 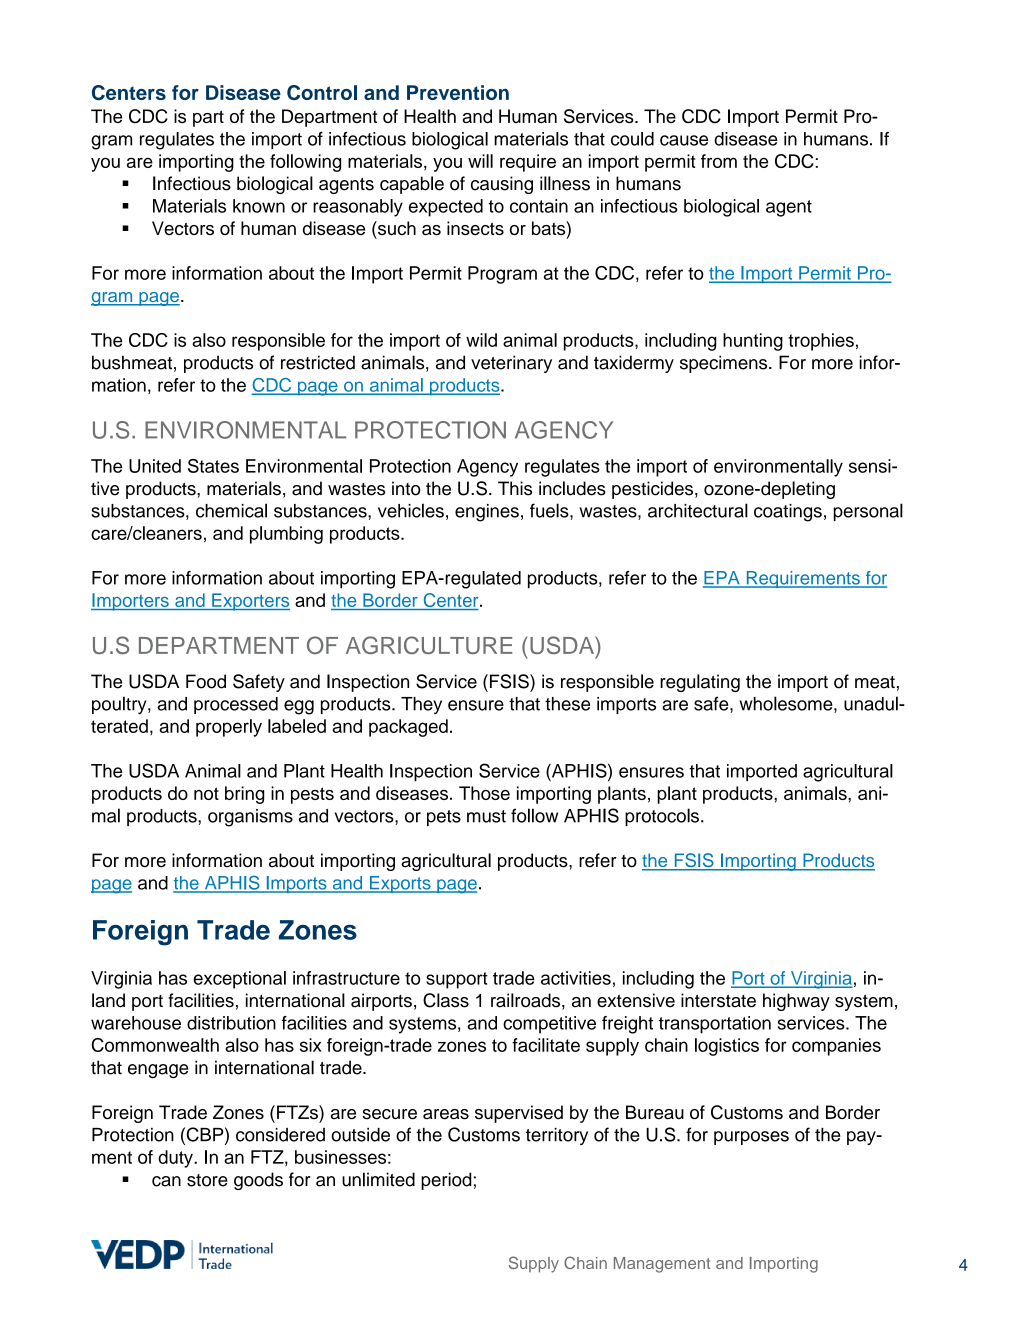 I want to click on will, so click(x=480, y=161).
